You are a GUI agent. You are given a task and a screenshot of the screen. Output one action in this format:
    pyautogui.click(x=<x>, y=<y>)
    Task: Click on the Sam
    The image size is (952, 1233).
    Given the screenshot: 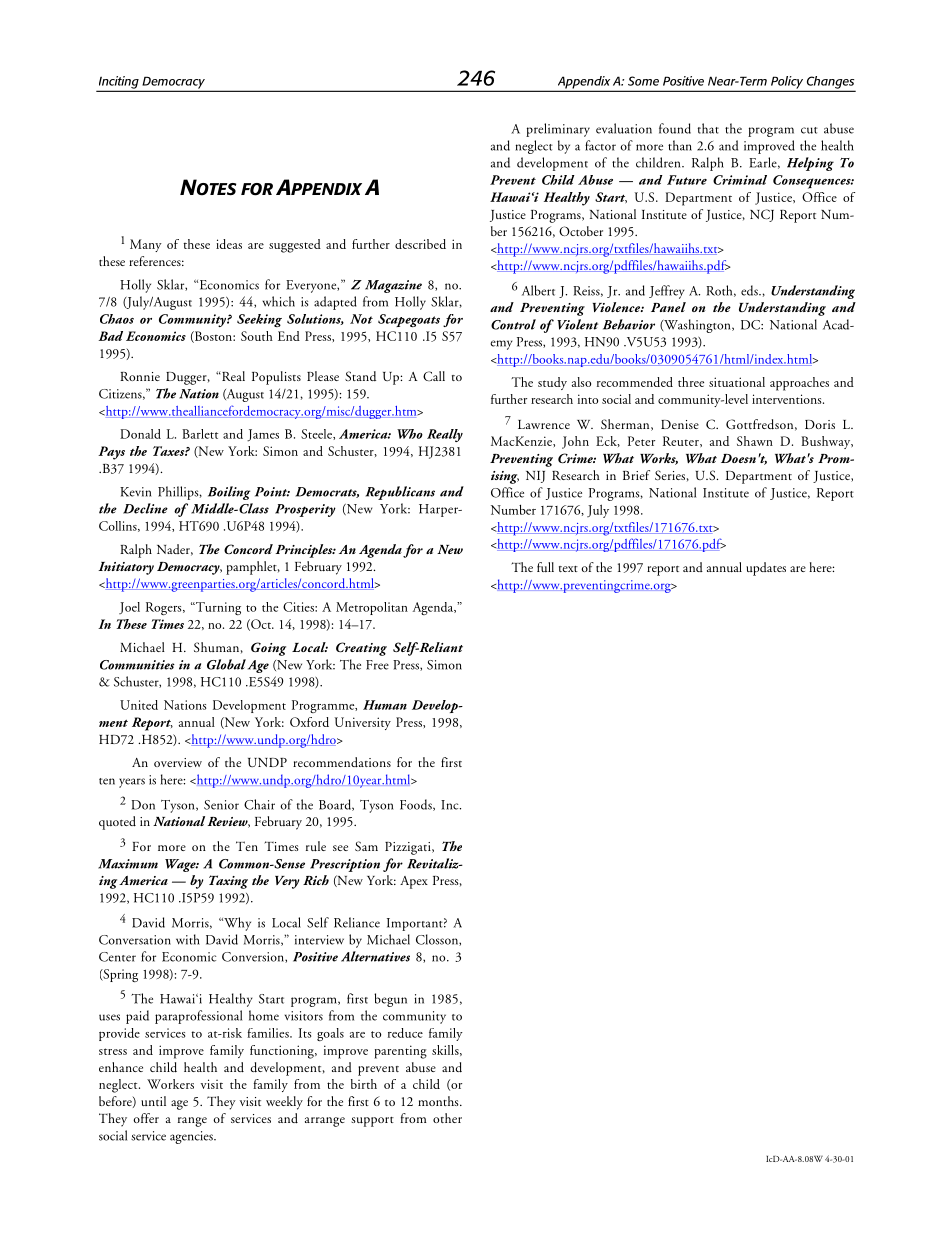 What is the action you would take?
    pyautogui.click(x=366, y=846)
